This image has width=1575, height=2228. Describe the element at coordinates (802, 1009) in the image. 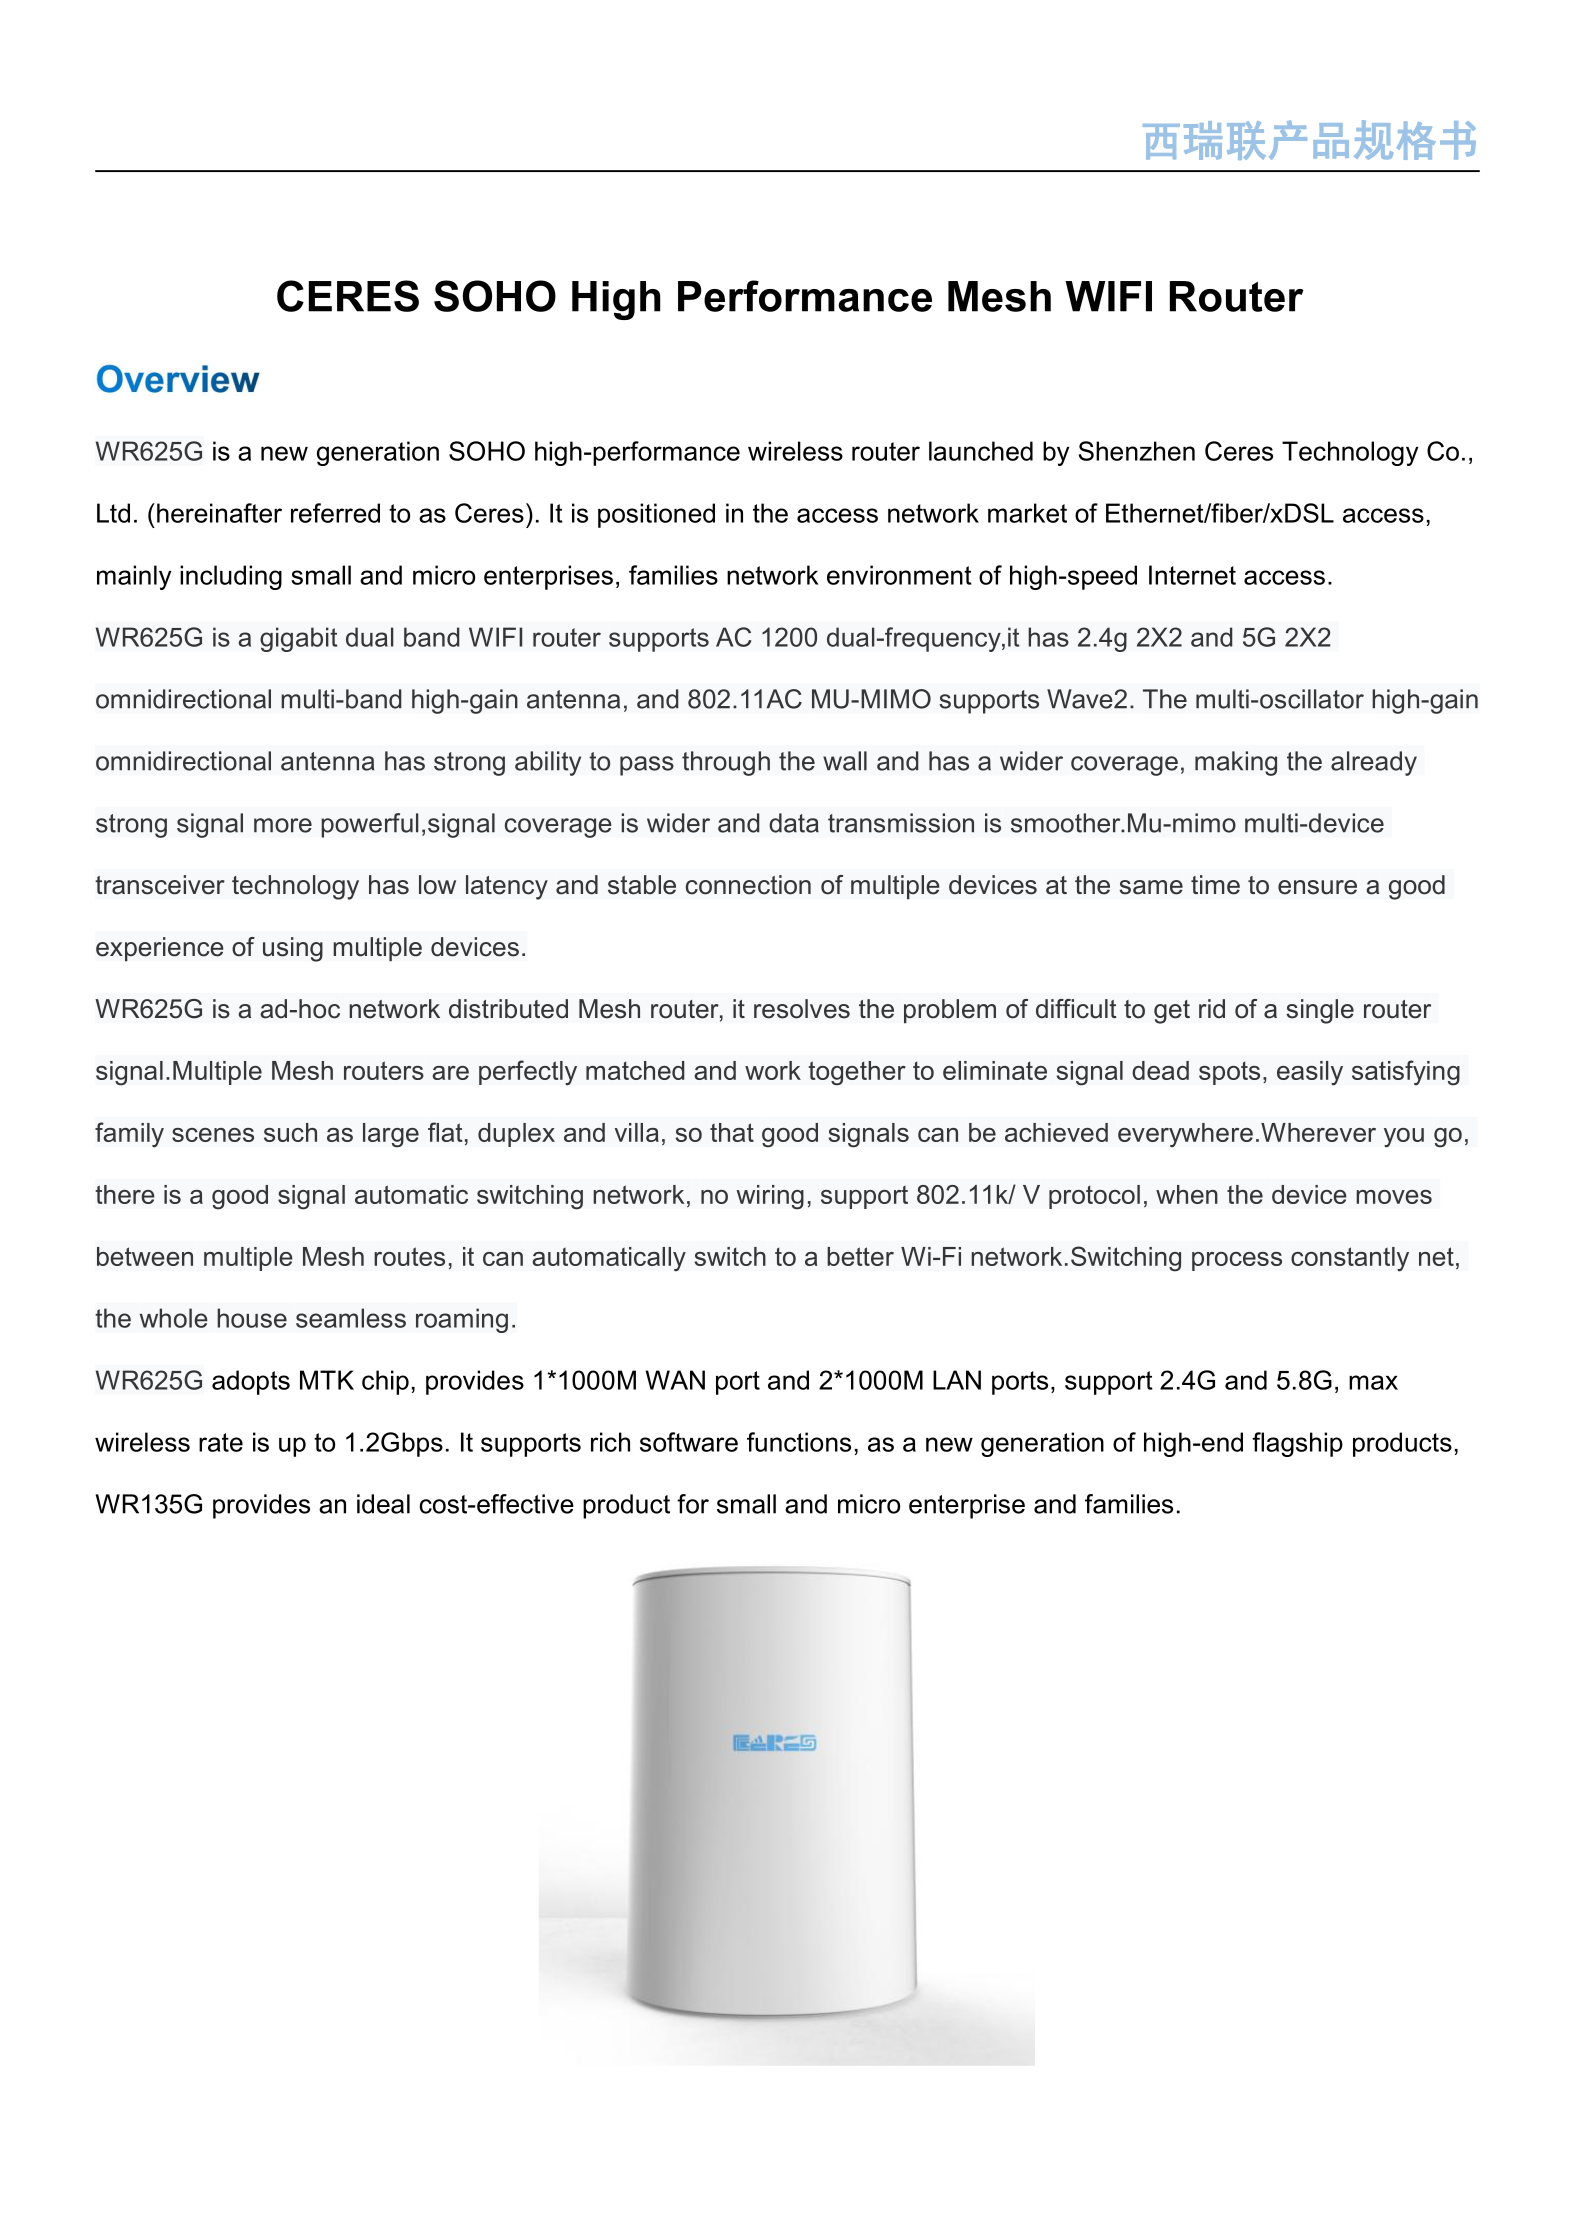

I see `resolves` at that location.
